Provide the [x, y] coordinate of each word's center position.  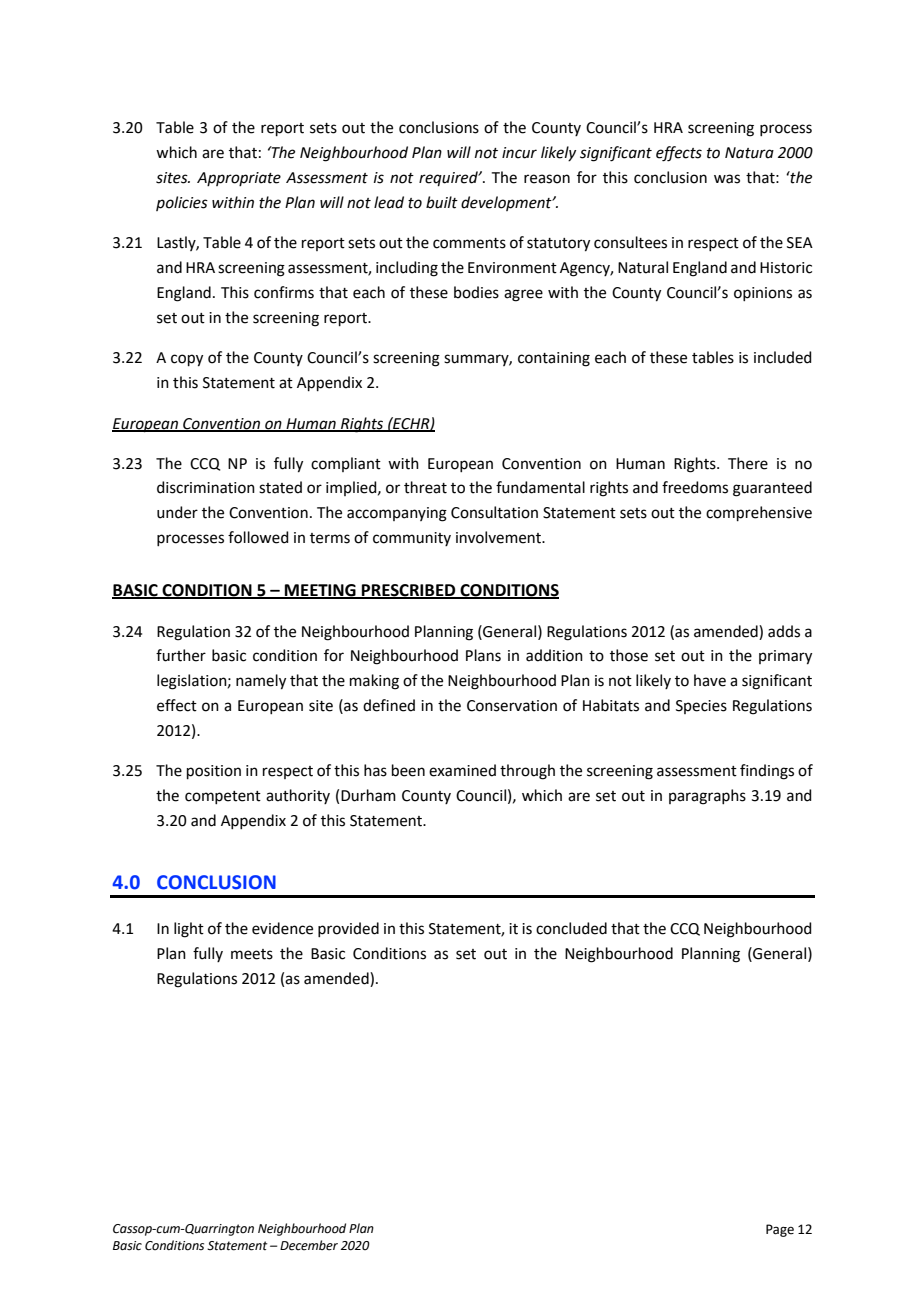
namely [261, 682]
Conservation [512, 706]
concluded [571, 928]
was [727, 179]
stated [280, 487]
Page [780, 1230]
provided [348, 929]
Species [701, 707]
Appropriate [239, 179]
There [748, 463]
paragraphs [707, 797]
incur [519, 153]
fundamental [540, 487]
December [309, 1245]
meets [252, 954]
